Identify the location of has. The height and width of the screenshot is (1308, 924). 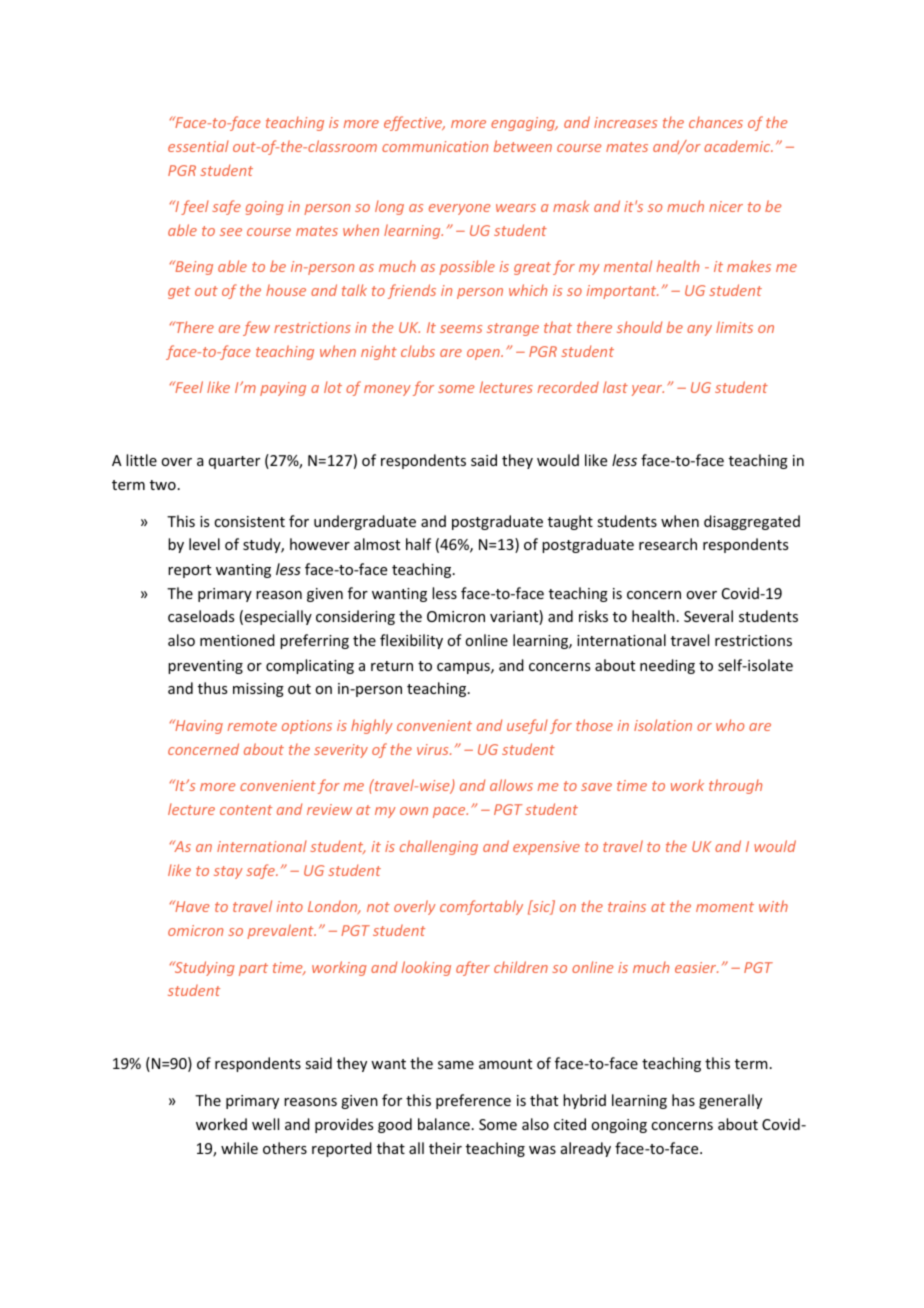
(683, 1100).
